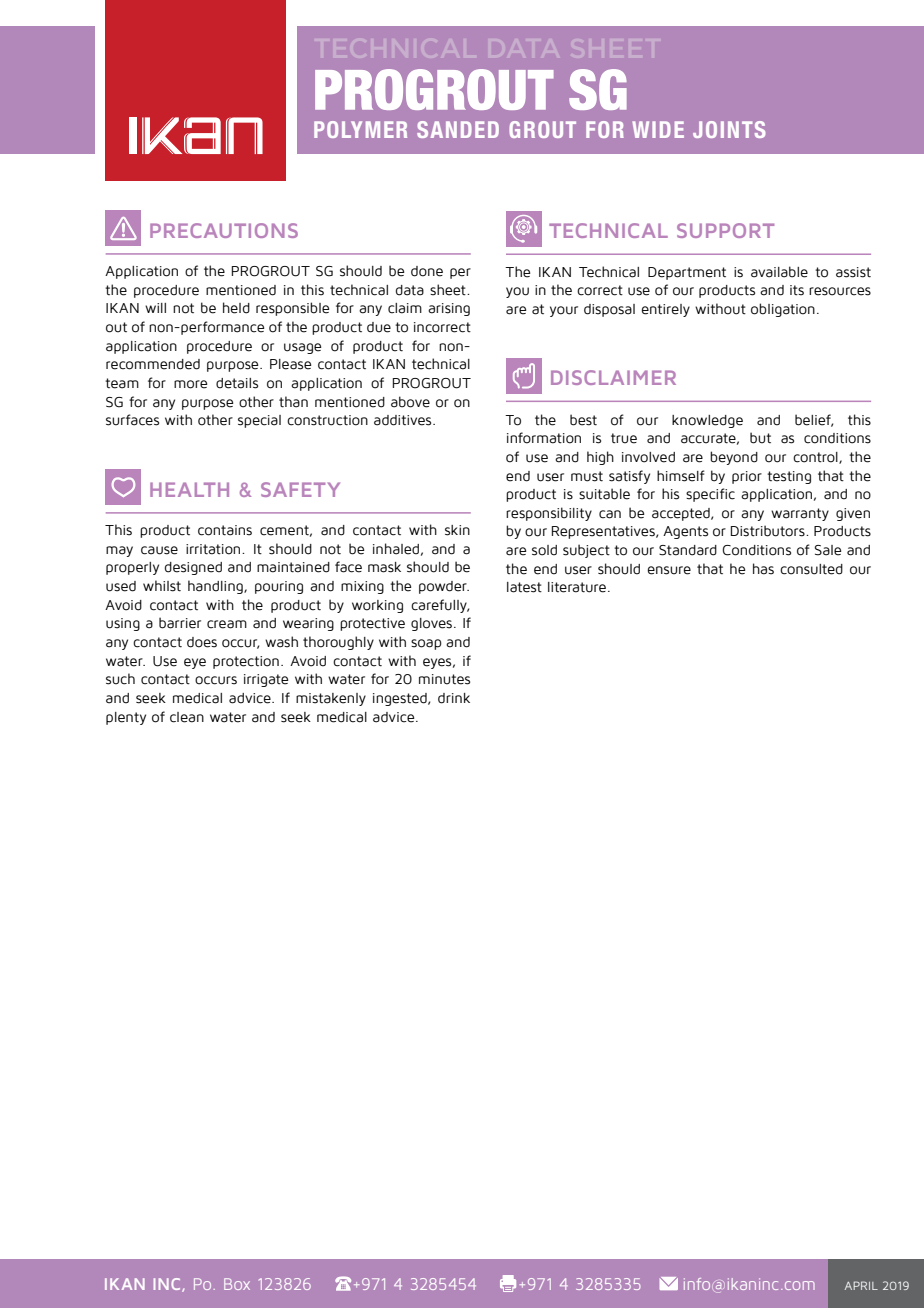 The height and width of the screenshot is (1308, 924). Describe the element at coordinates (426, 644) in the screenshot. I see `soap` at that location.
